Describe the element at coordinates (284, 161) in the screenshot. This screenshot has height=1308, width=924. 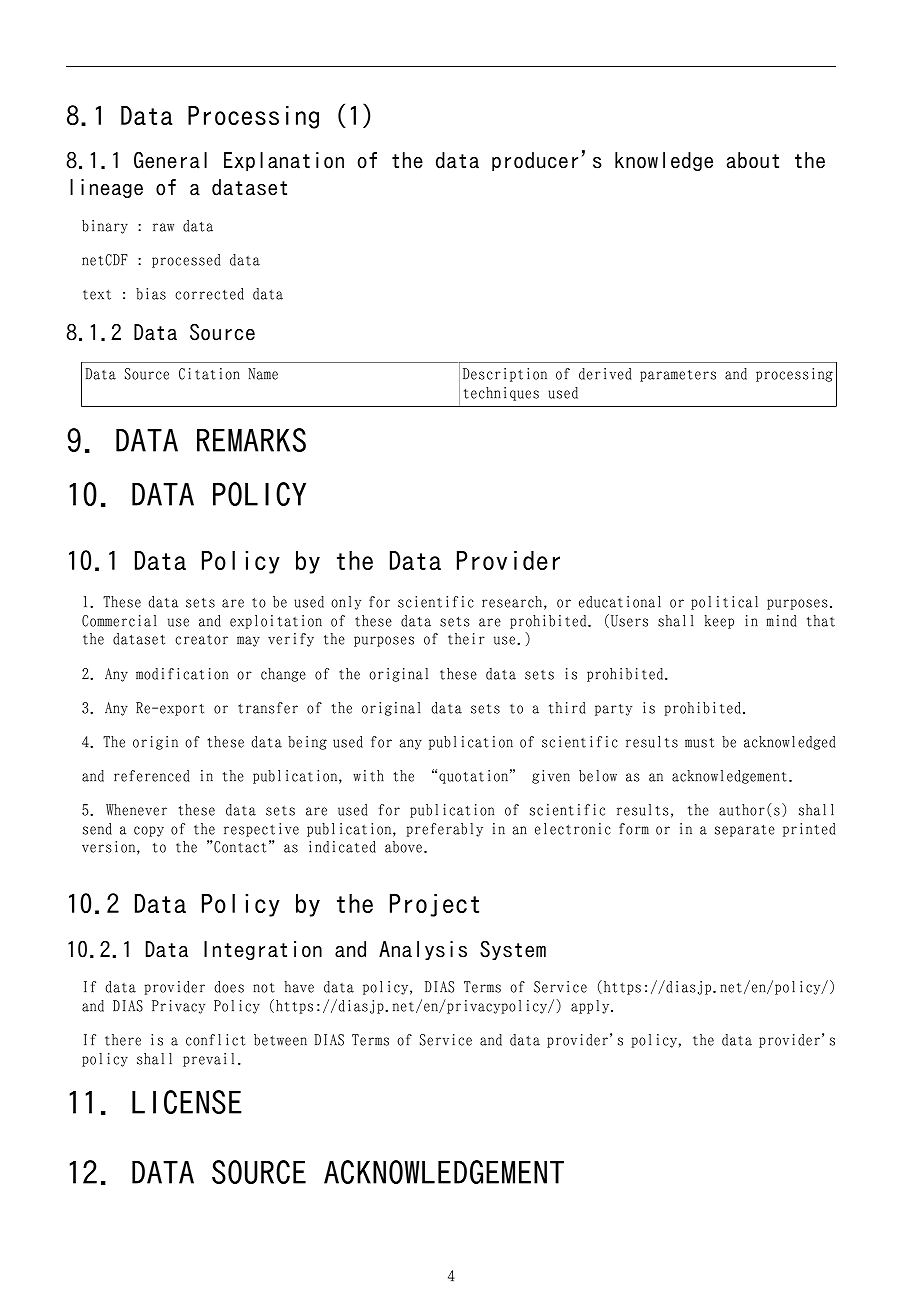
I see `Explanation` at that location.
